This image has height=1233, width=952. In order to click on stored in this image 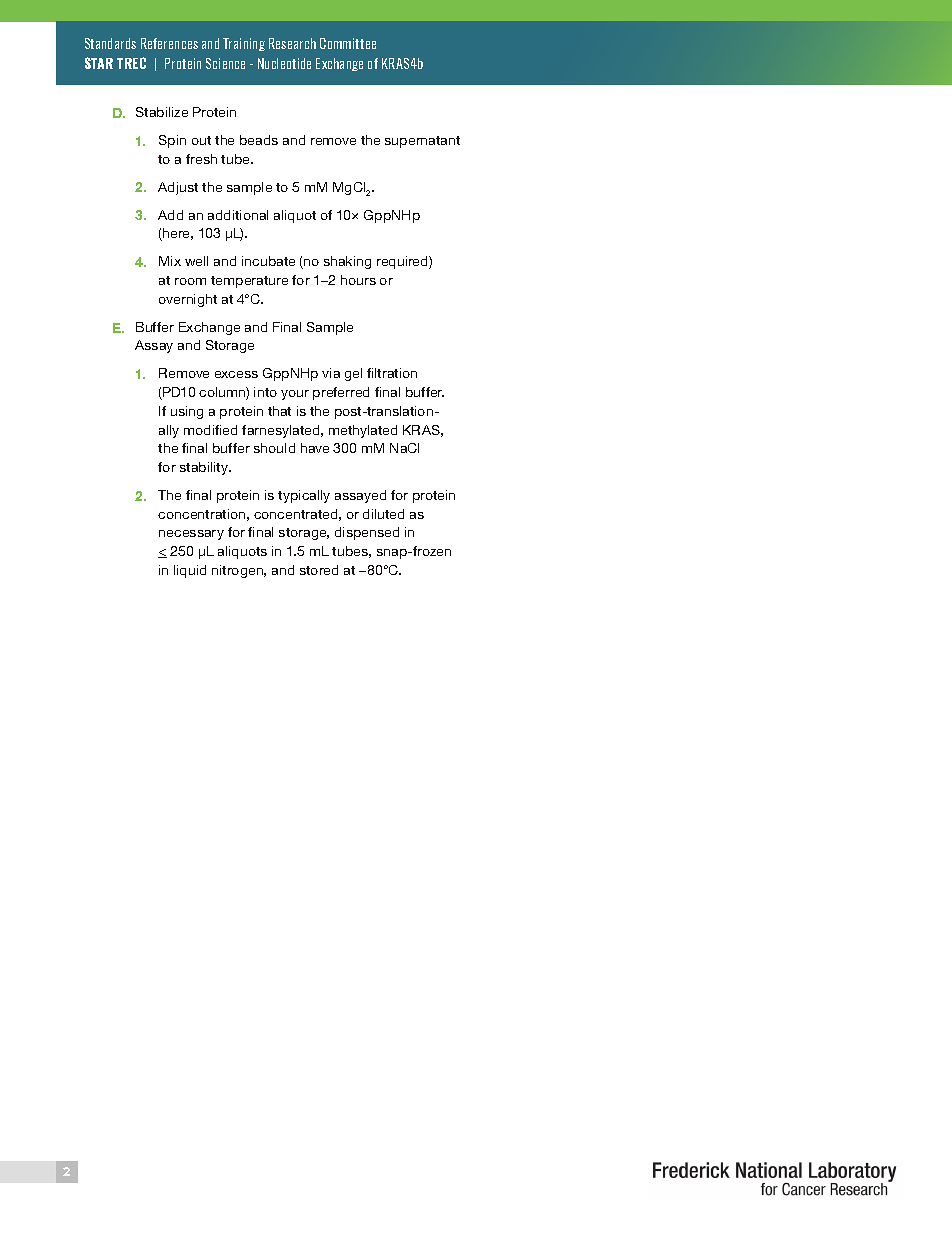, I will do `click(319, 570)`.
